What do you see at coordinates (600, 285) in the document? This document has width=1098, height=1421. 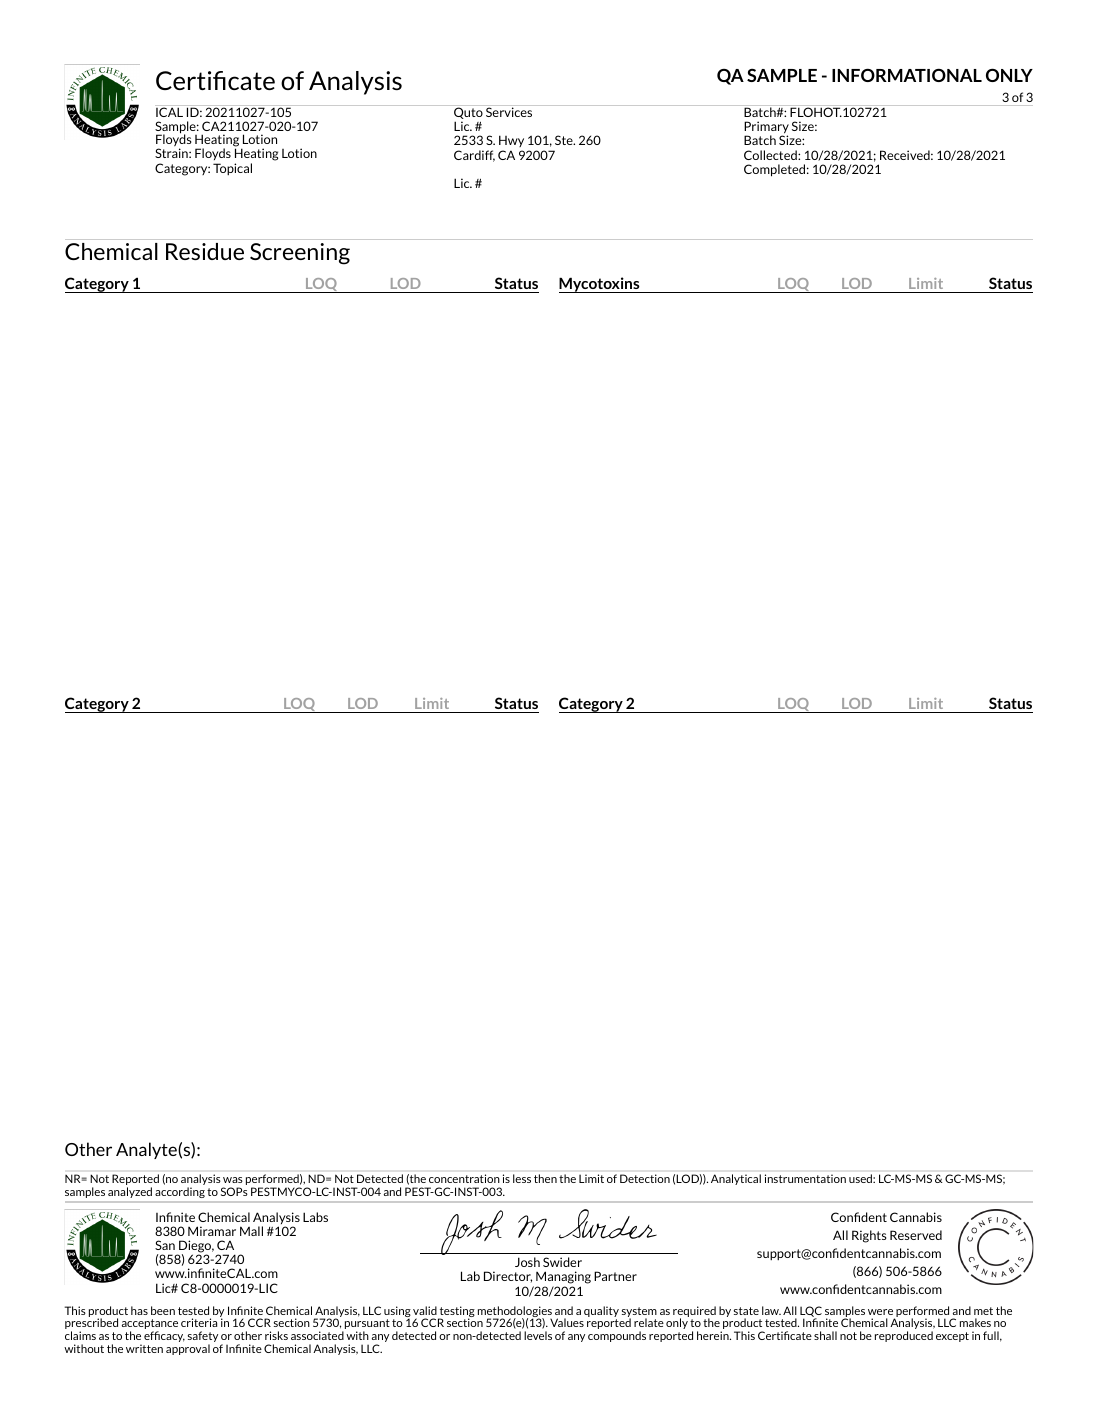 I see `Mycotoxins` at bounding box center [600, 285].
